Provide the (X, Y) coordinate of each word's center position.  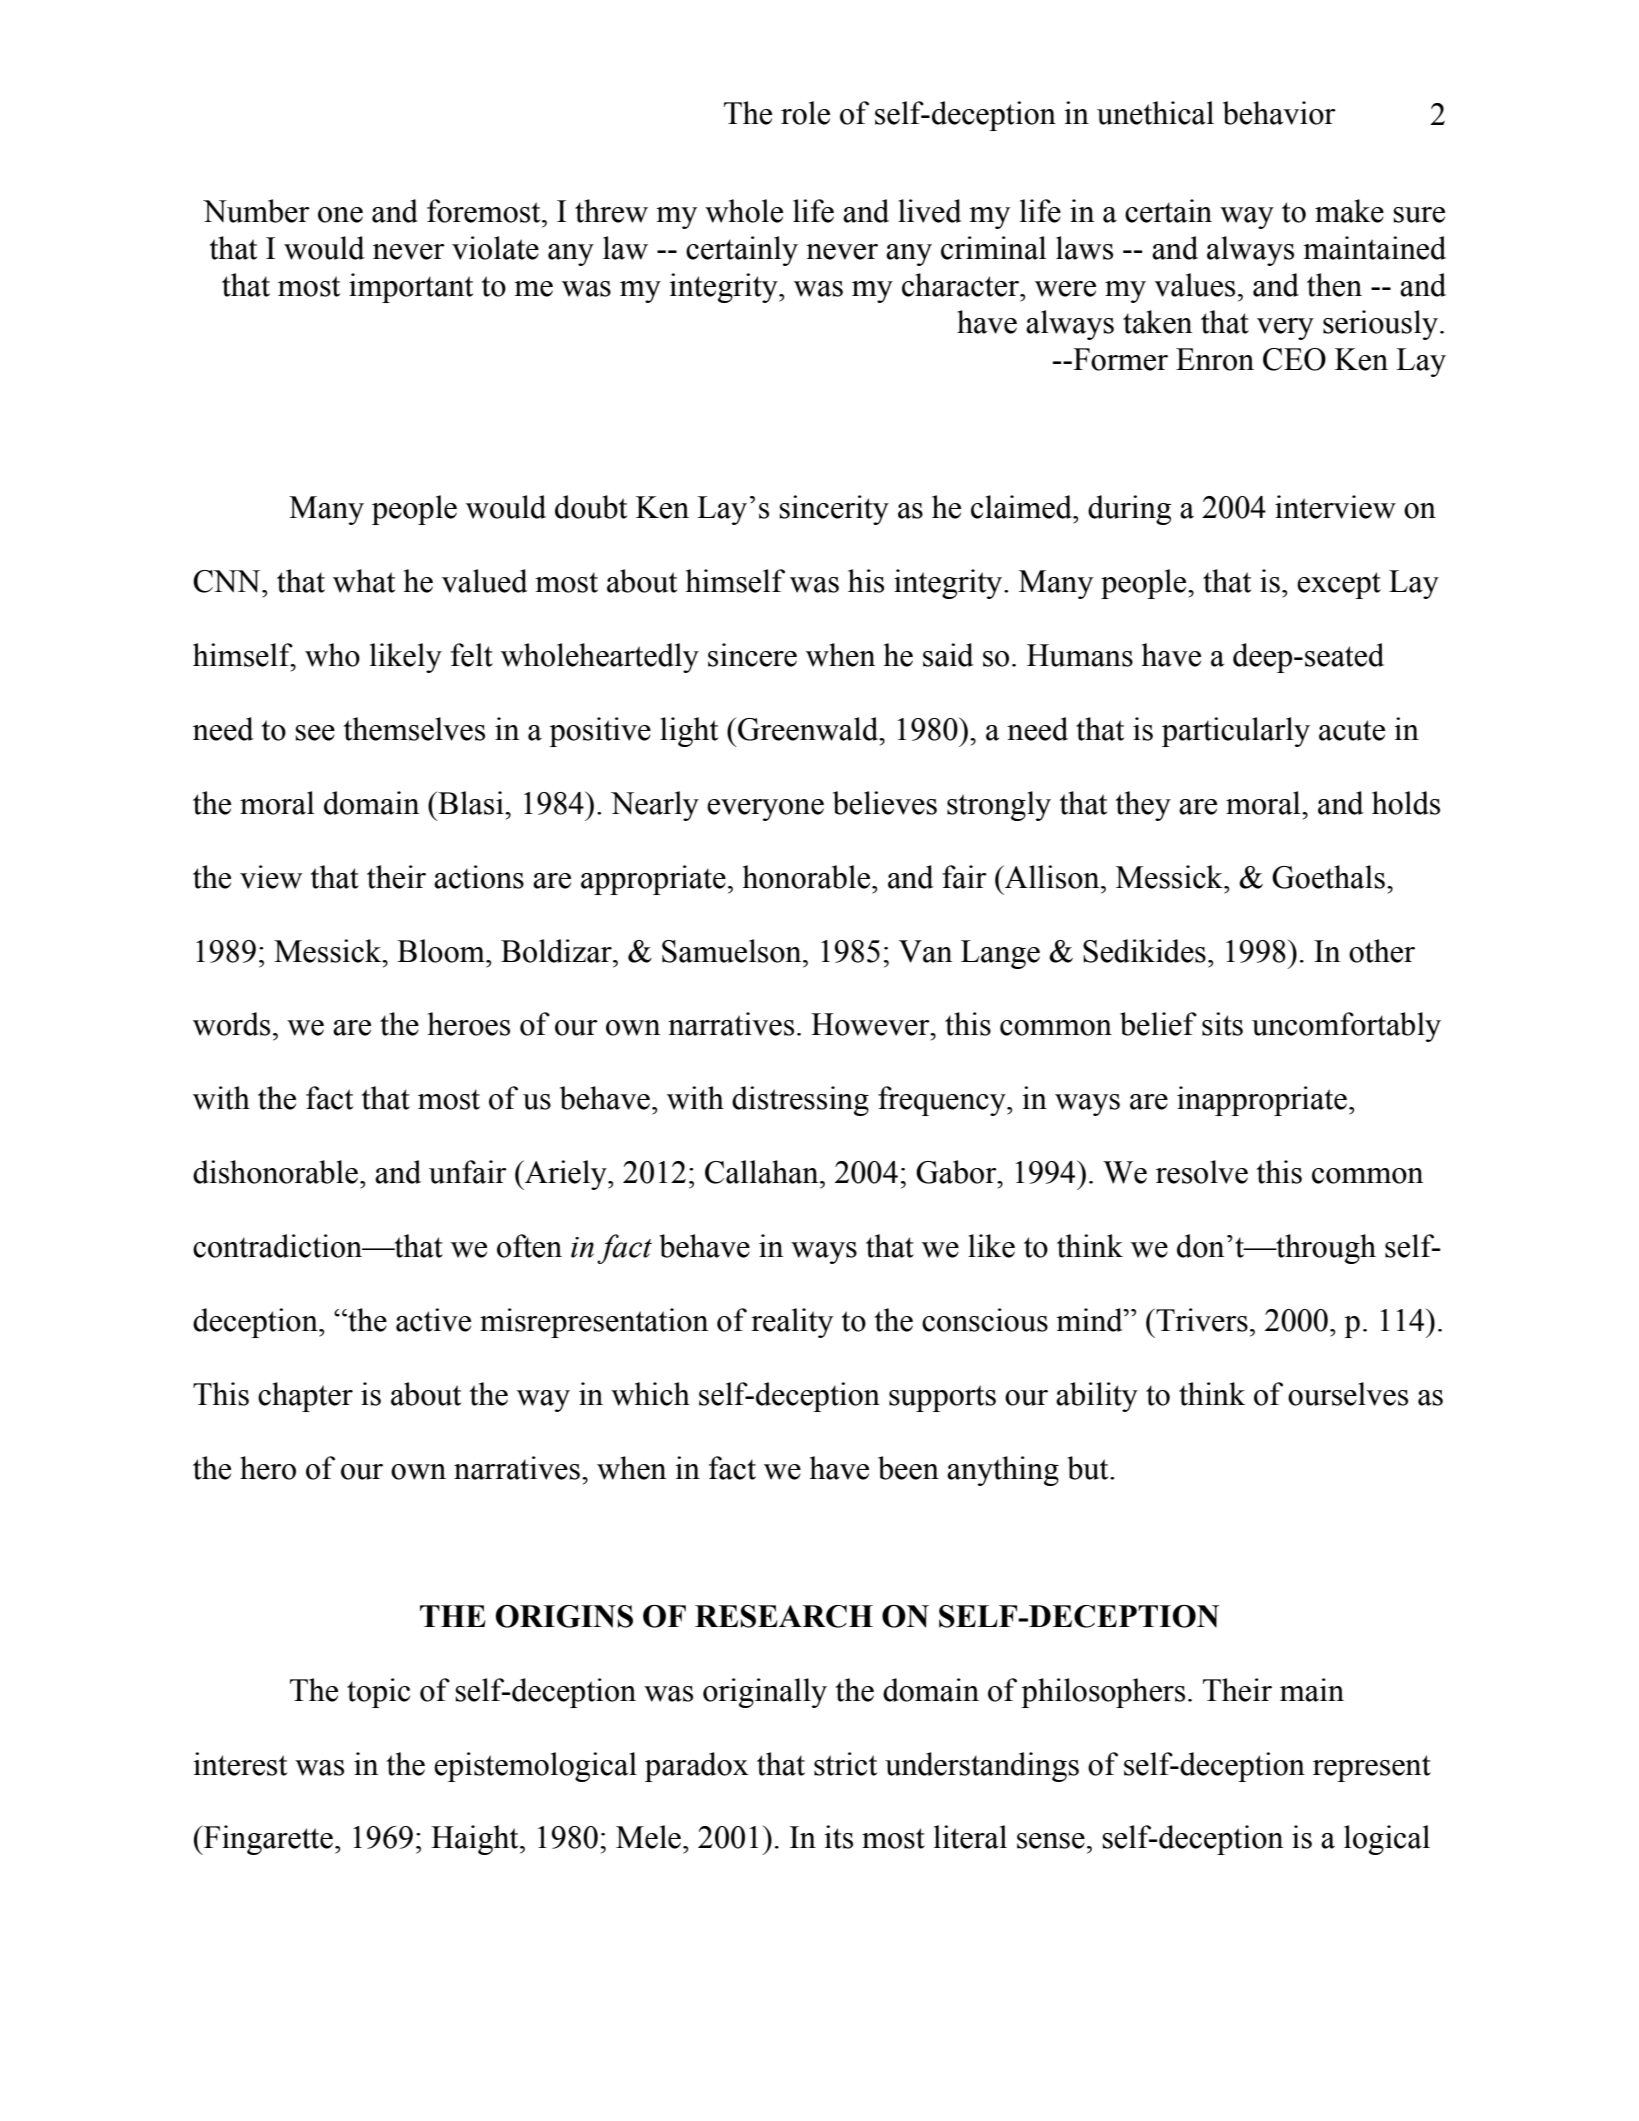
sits (1222, 1024)
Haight (476, 1840)
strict (845, 1764)
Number (256, 211)
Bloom (442, 951)
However (871, 1024)
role (805, 113)
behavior (1279, 113)
